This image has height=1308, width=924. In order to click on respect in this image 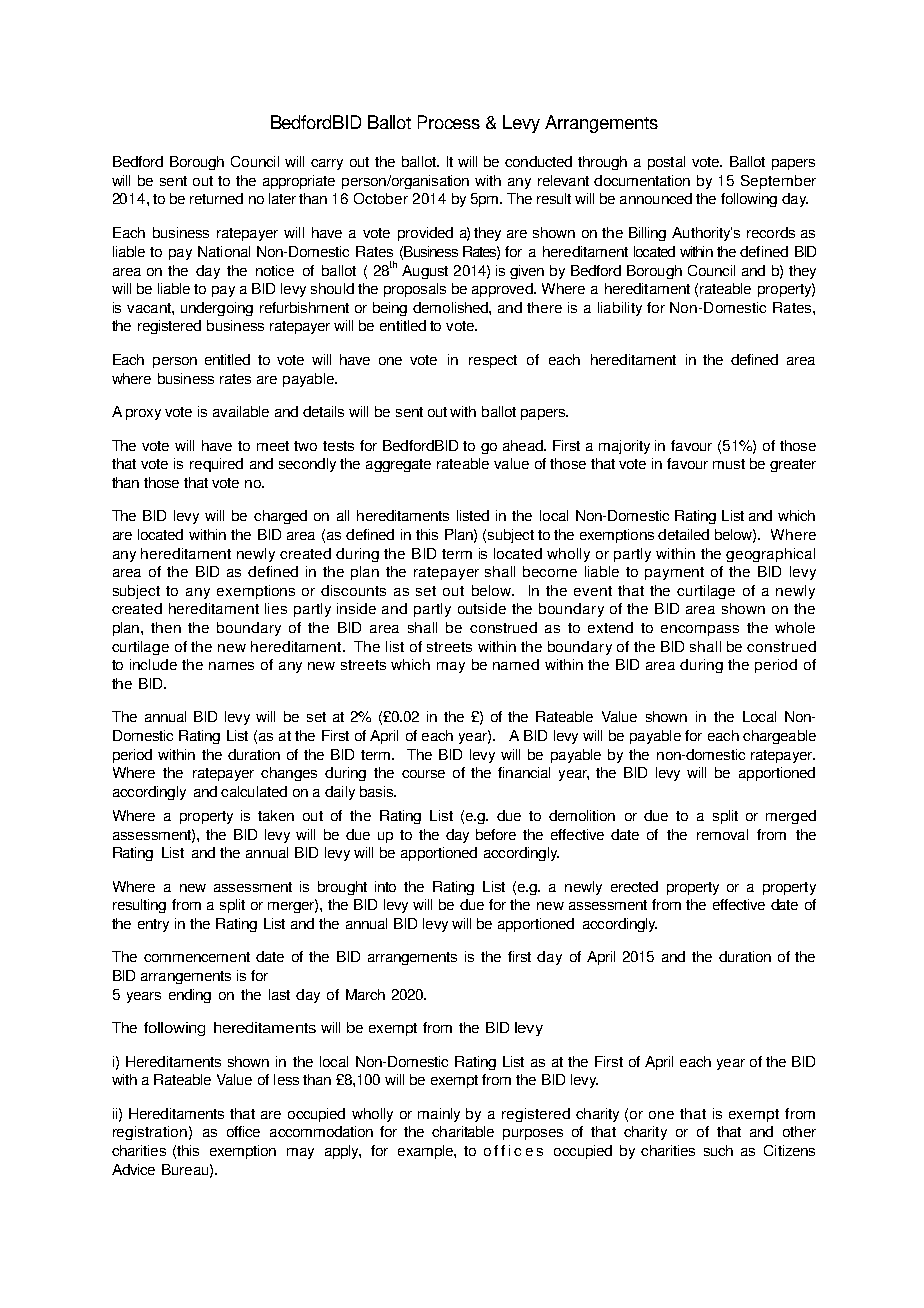, I will do `click(493, 361)`.
